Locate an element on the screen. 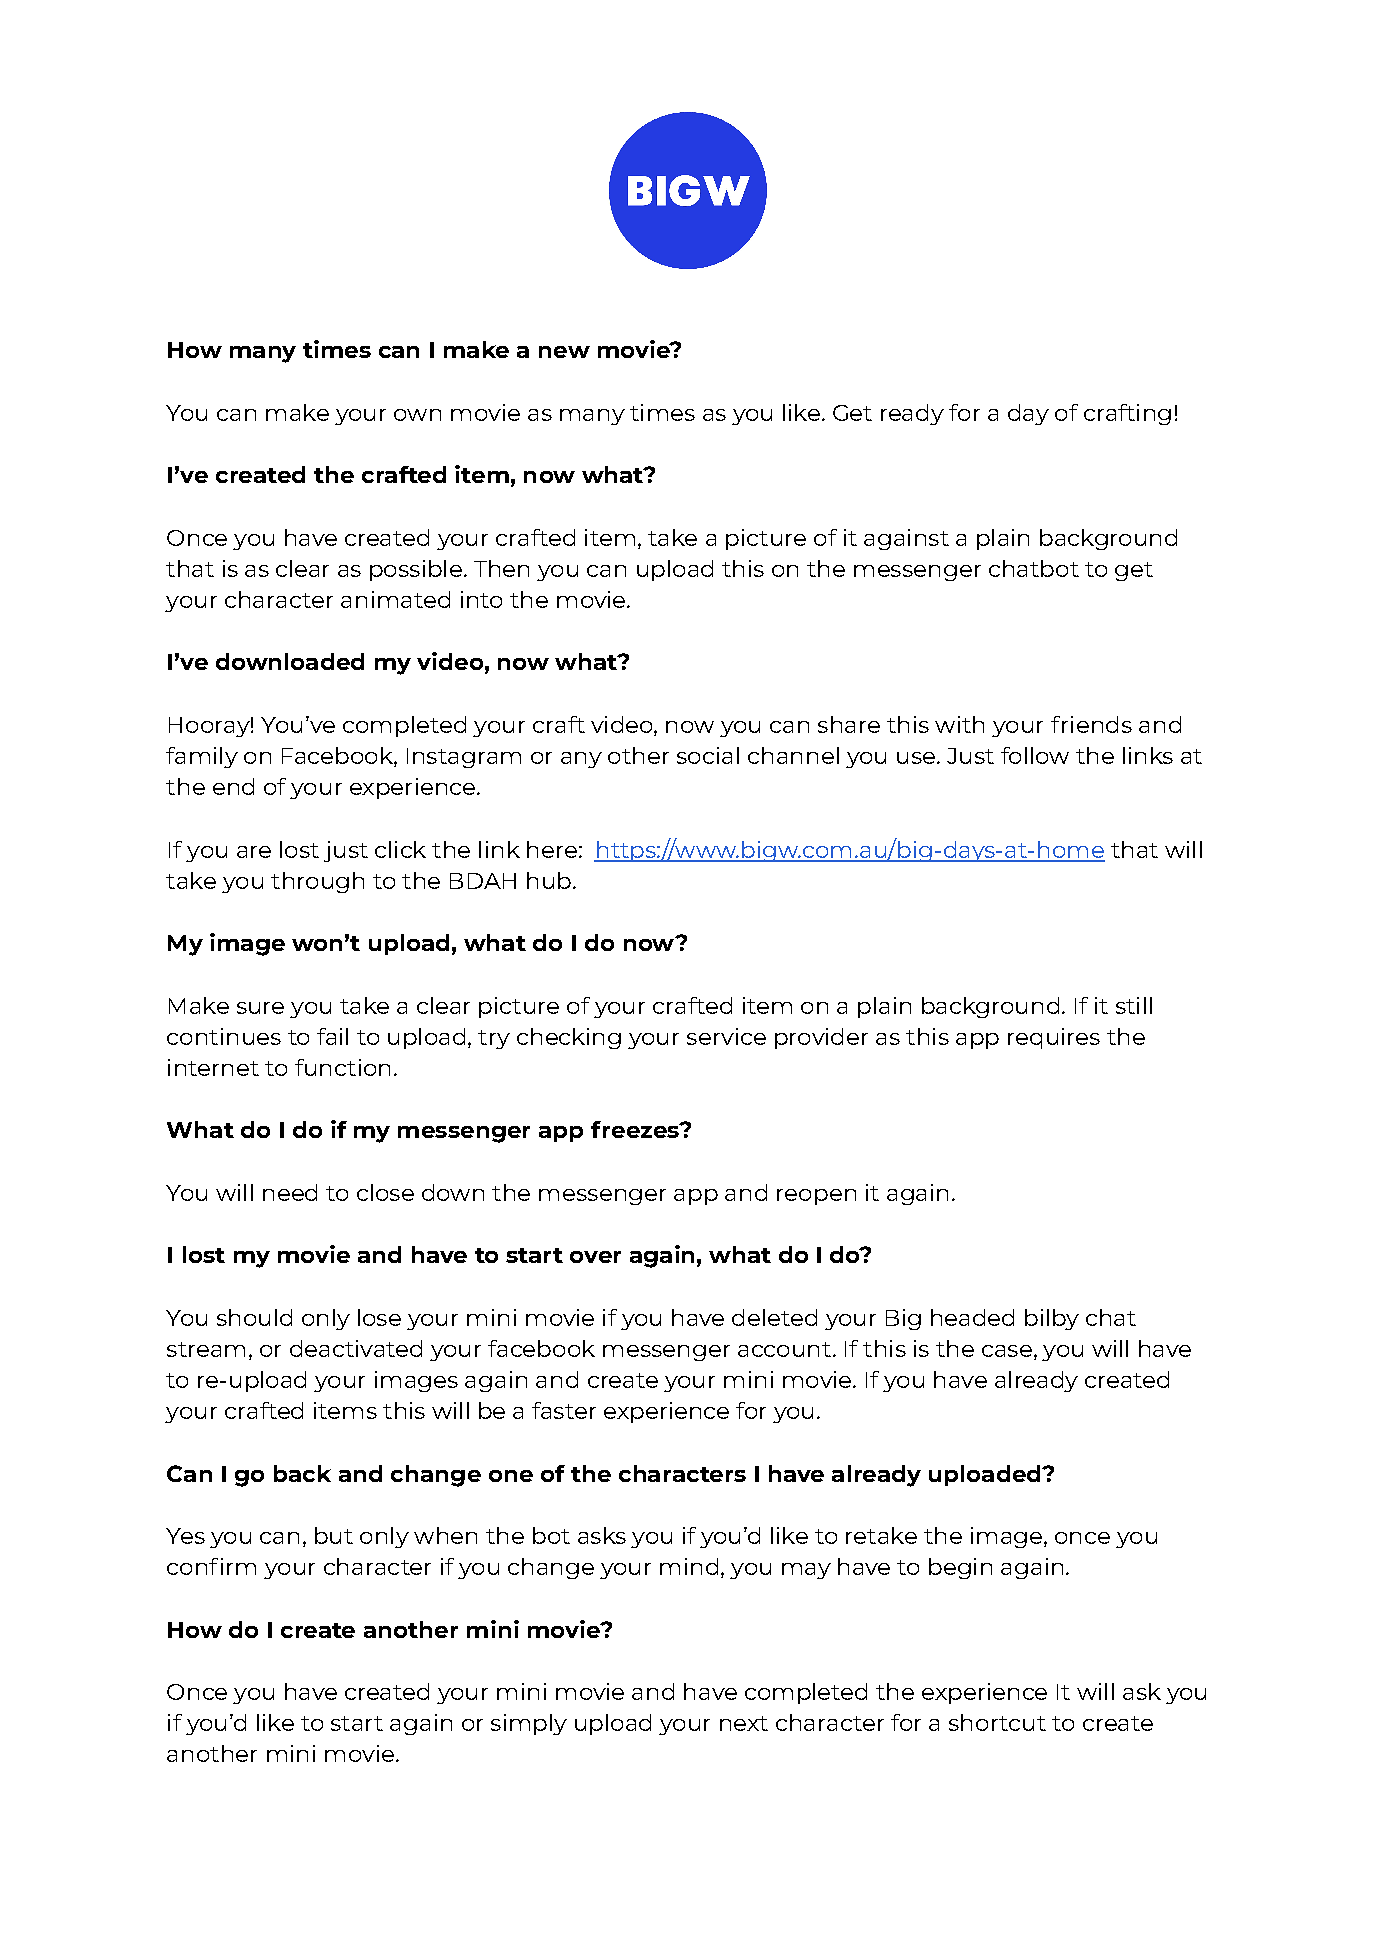  Then is located at coordinates (501, 568).
